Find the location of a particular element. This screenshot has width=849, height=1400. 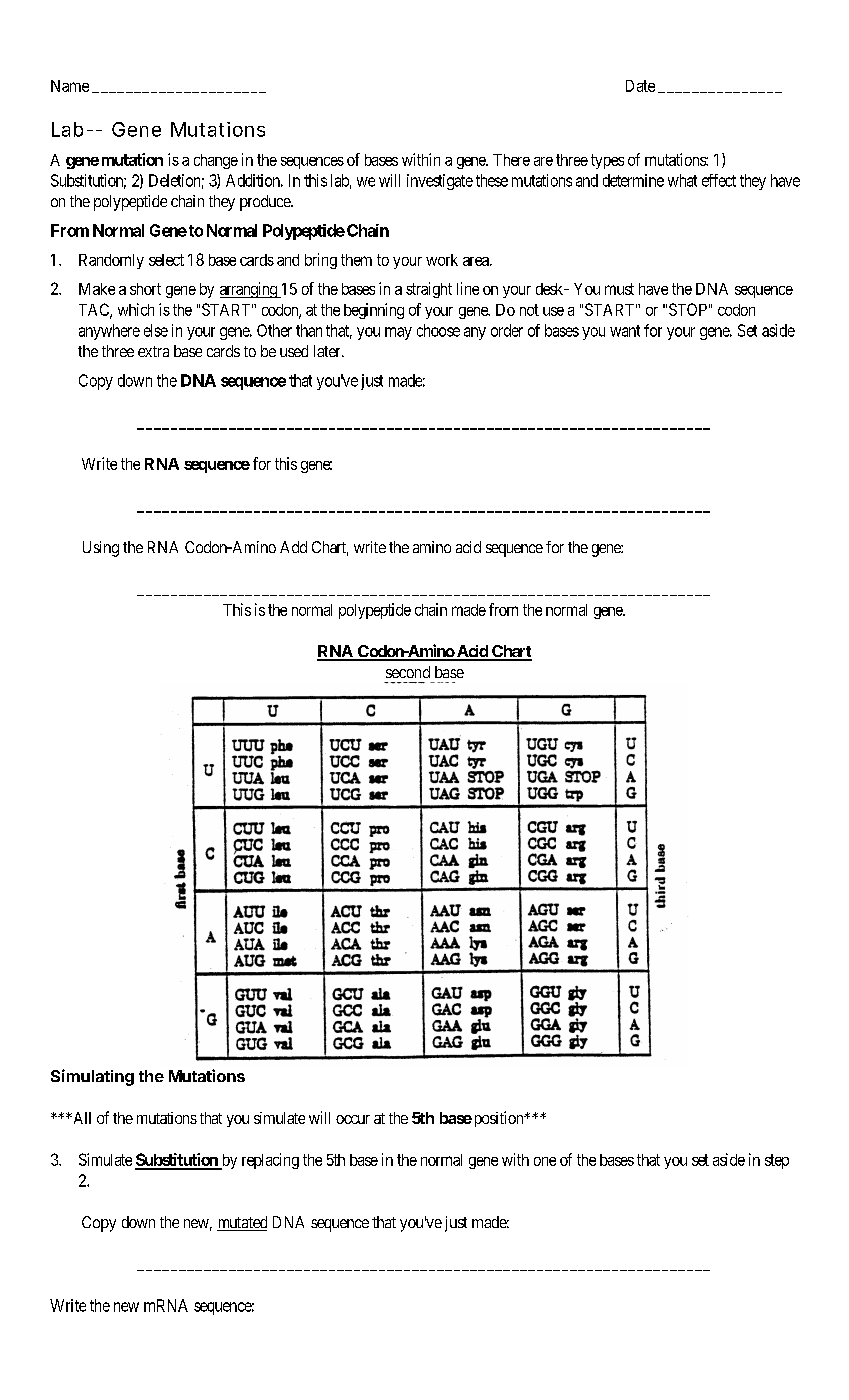

Using is located at coordinates (101, 549).
